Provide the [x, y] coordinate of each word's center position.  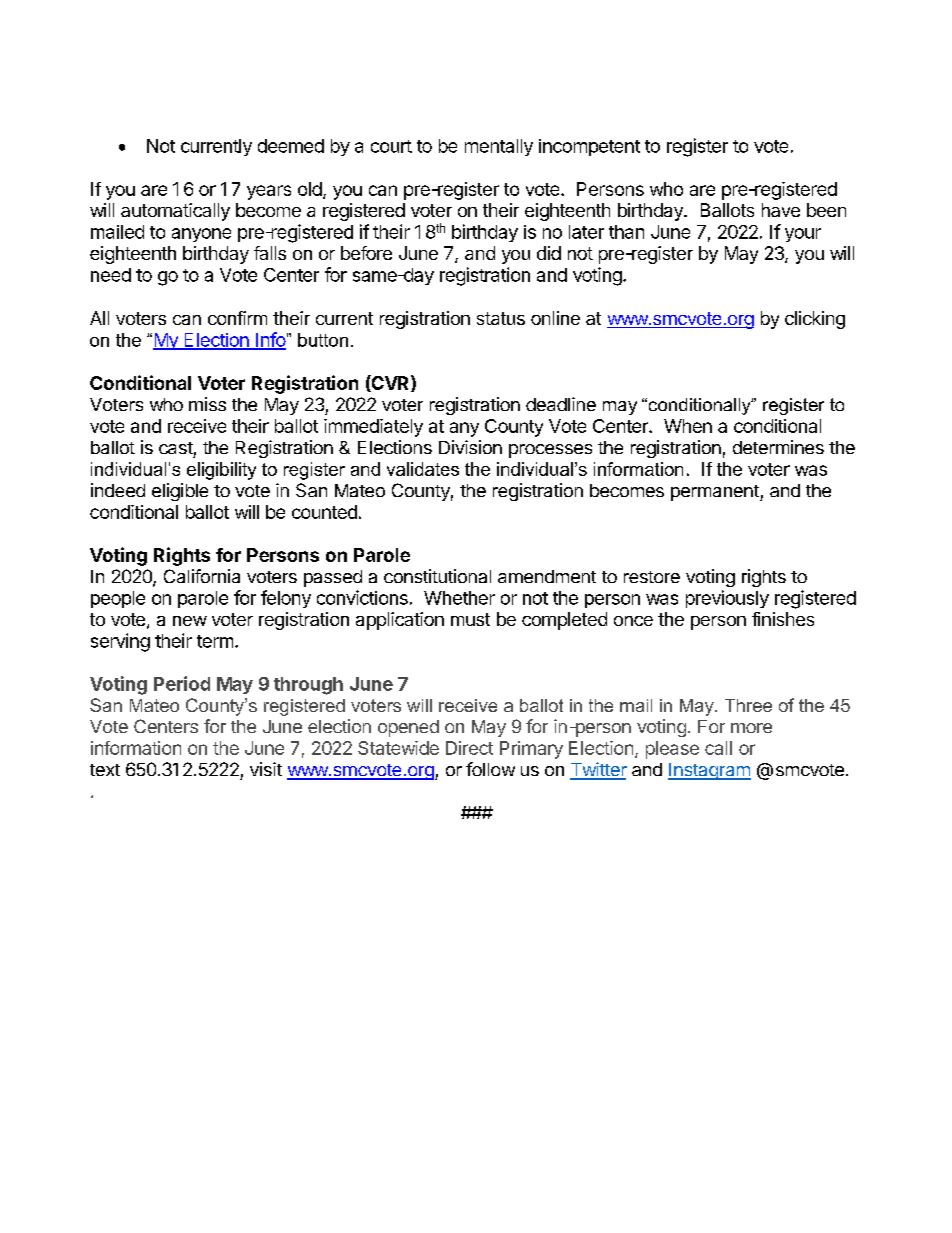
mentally [499, 147]
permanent [716, 493]
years [269, 192]
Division [470, 447]
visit [266, 769]
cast [176, 448]
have [781, 210]
